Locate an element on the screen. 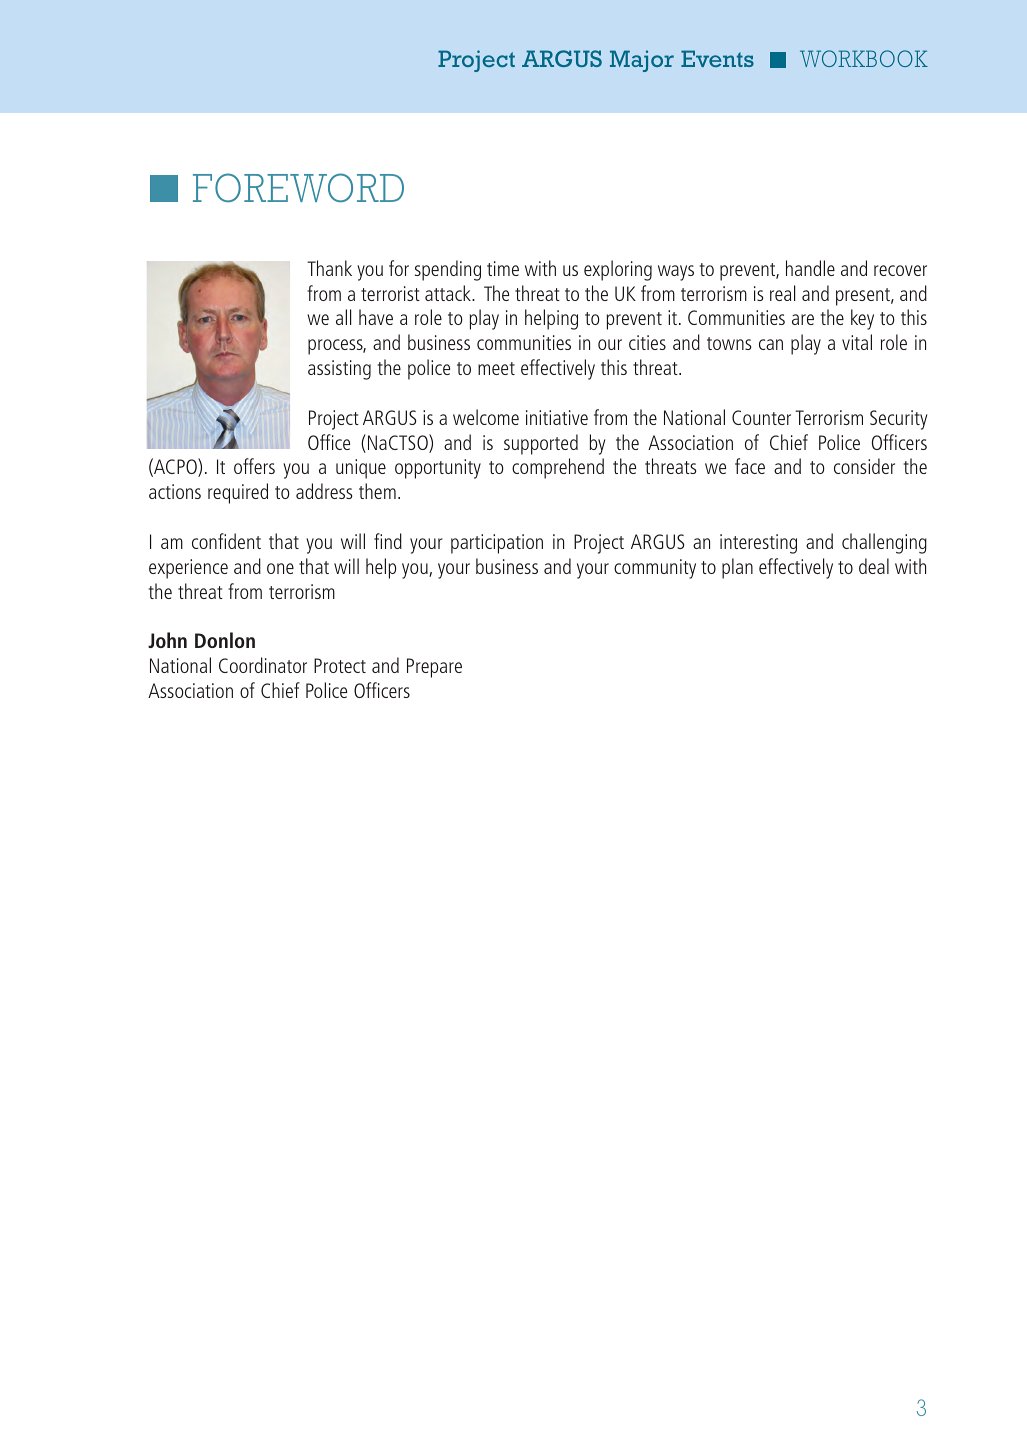  can is located at coordinates (771, 344).
